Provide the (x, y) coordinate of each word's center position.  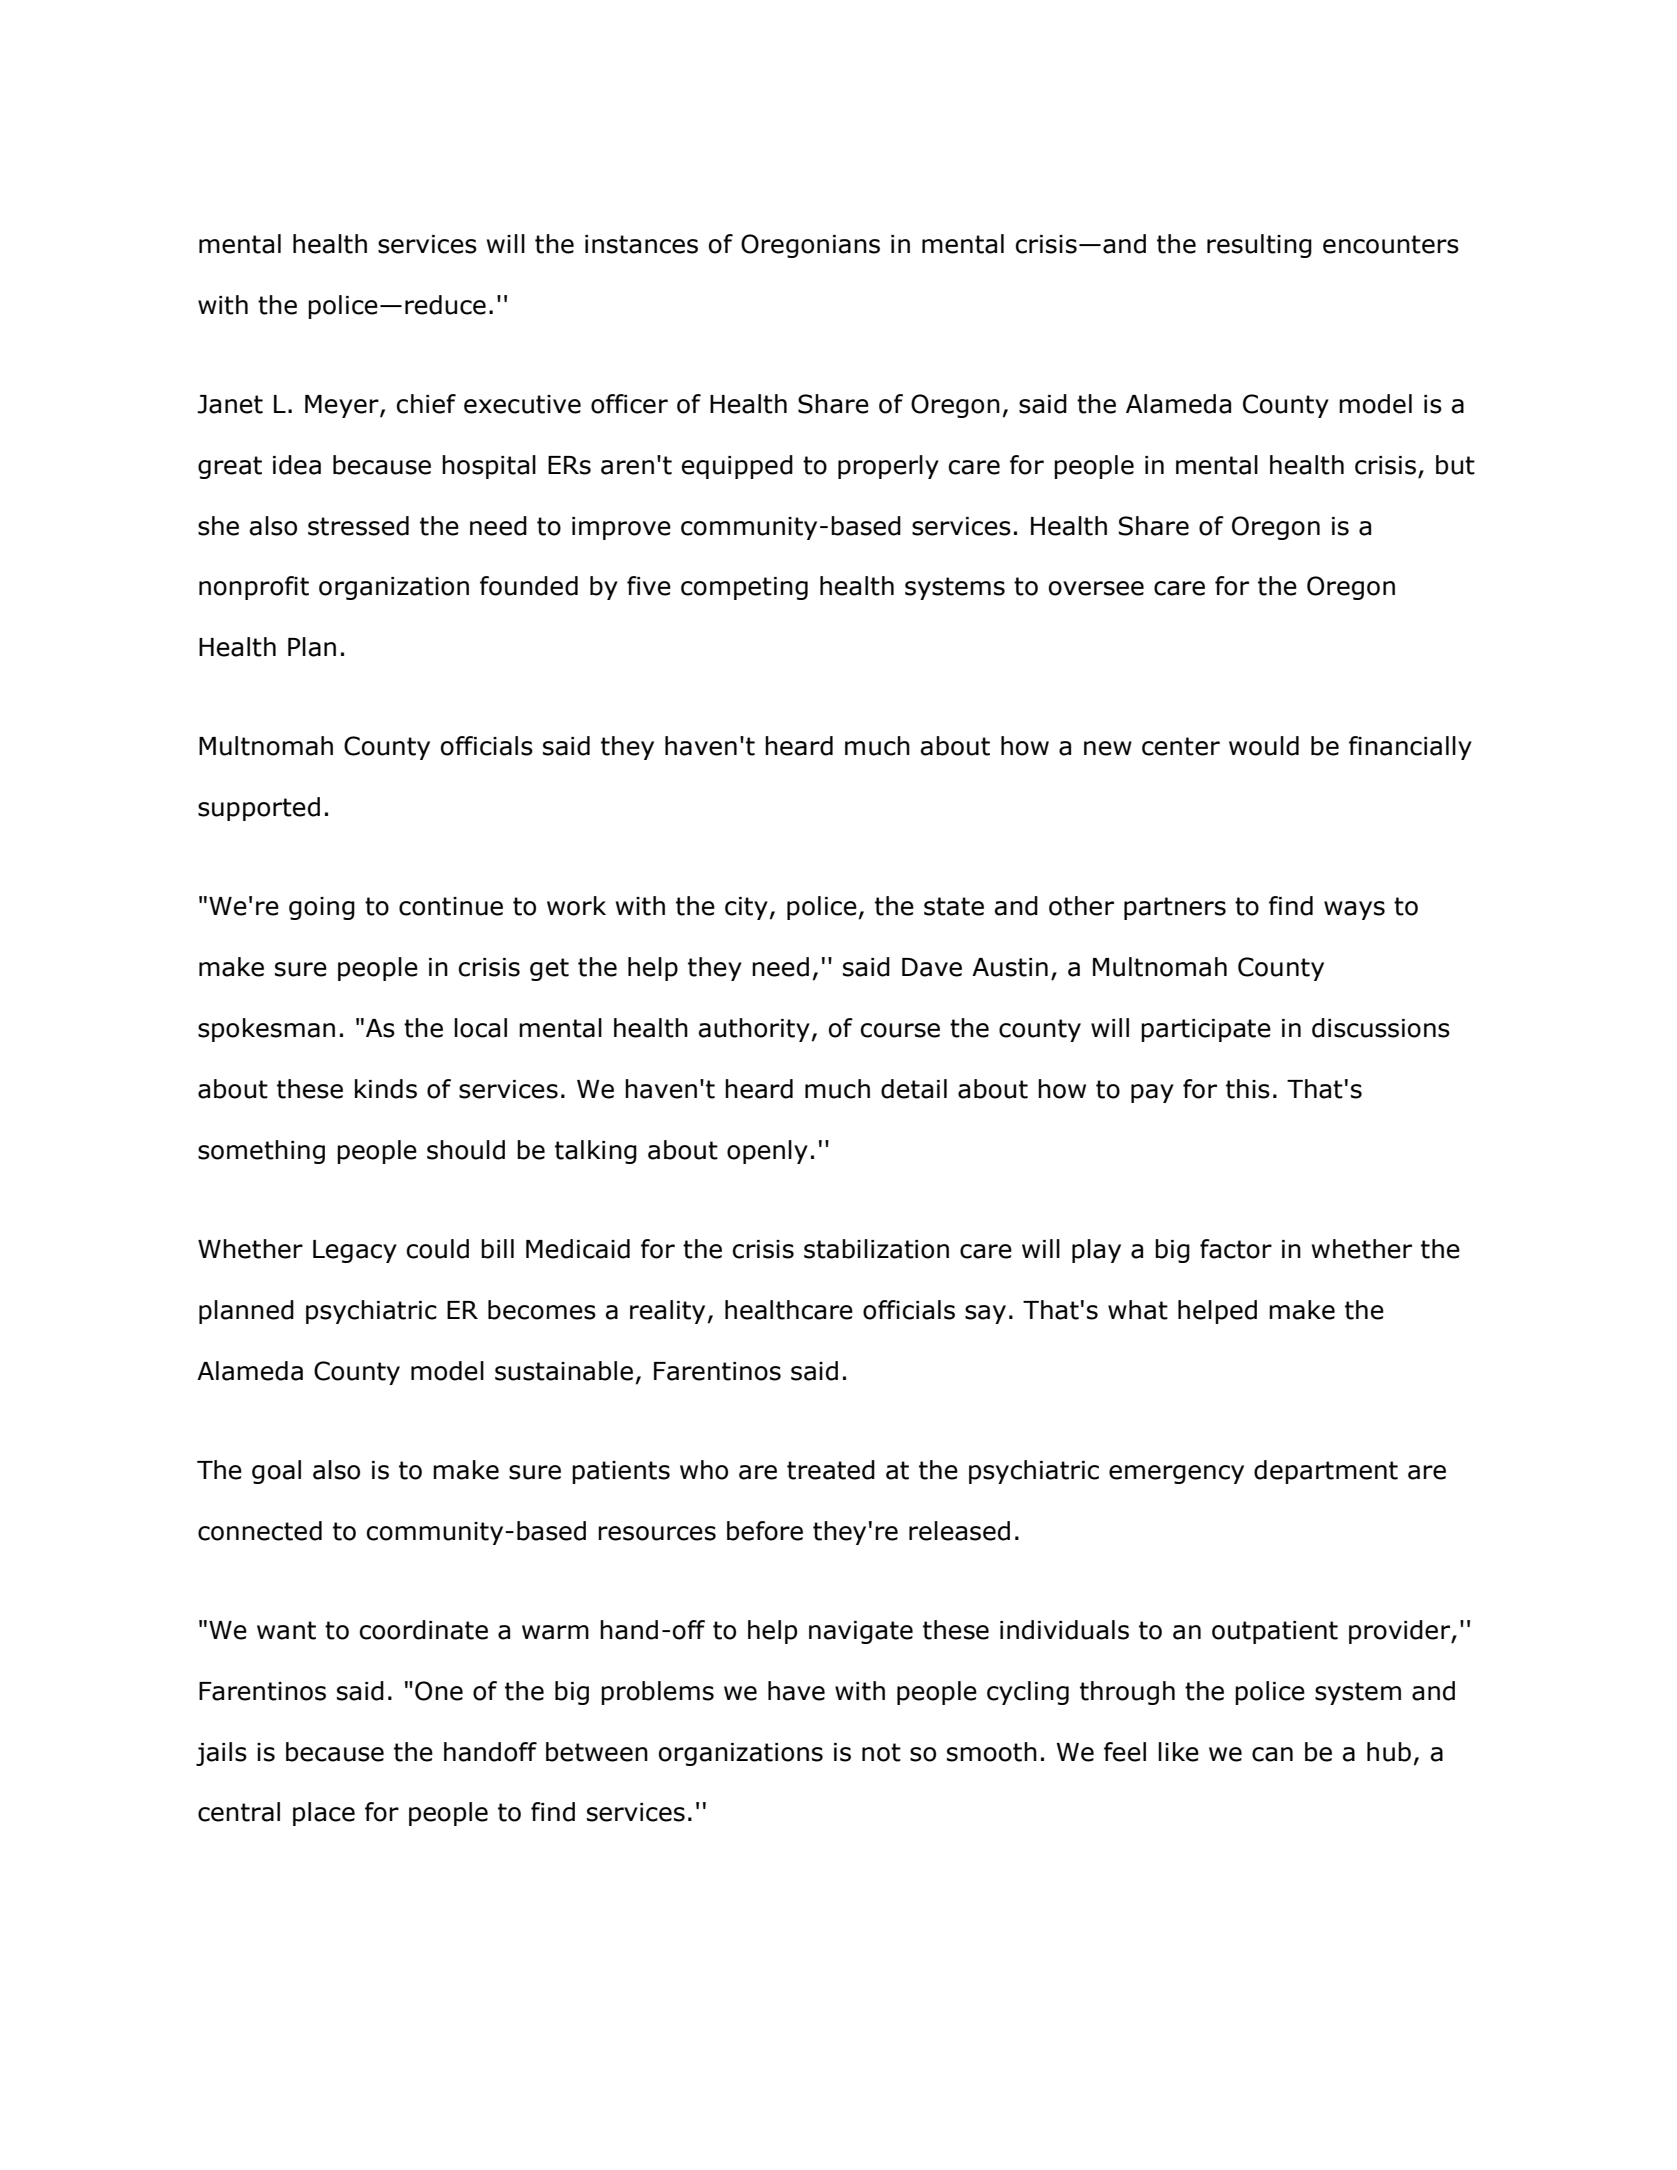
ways (1354, 910)
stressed (358, 526)
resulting (1259, 246)
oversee (1096, 588)
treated (831, 1470)
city (746, 908)
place (324, 1814)
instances (641, 244)
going (322, 908)
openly (767, 1152)
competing (744, 588)
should (466, 1150)
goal (276, 1472)
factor (1236, 1249)
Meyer (343, 406)
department (1326, 1472)
